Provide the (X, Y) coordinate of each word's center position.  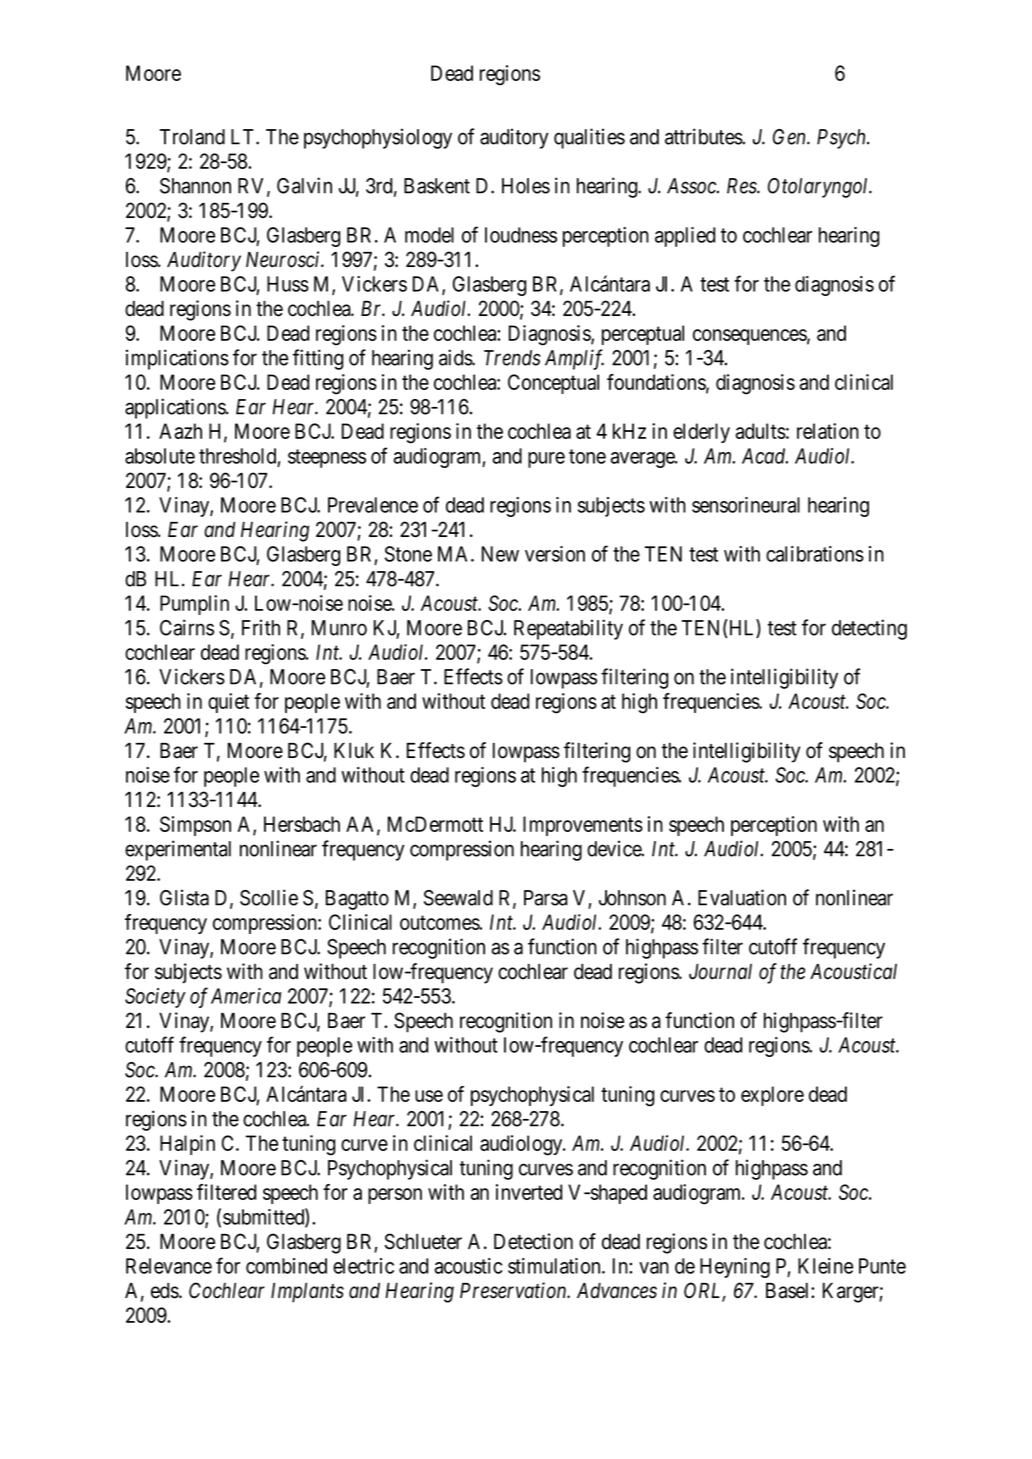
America (246, 996)
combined (286, 1266)
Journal (720, 972)
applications (176, 408)
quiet (228, 703)
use (429, 1096)
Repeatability (568, 629)
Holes (526, 186)
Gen (790, 137)
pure (546, 460)
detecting (869, 629)
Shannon (195, 186)
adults (761, 431)
